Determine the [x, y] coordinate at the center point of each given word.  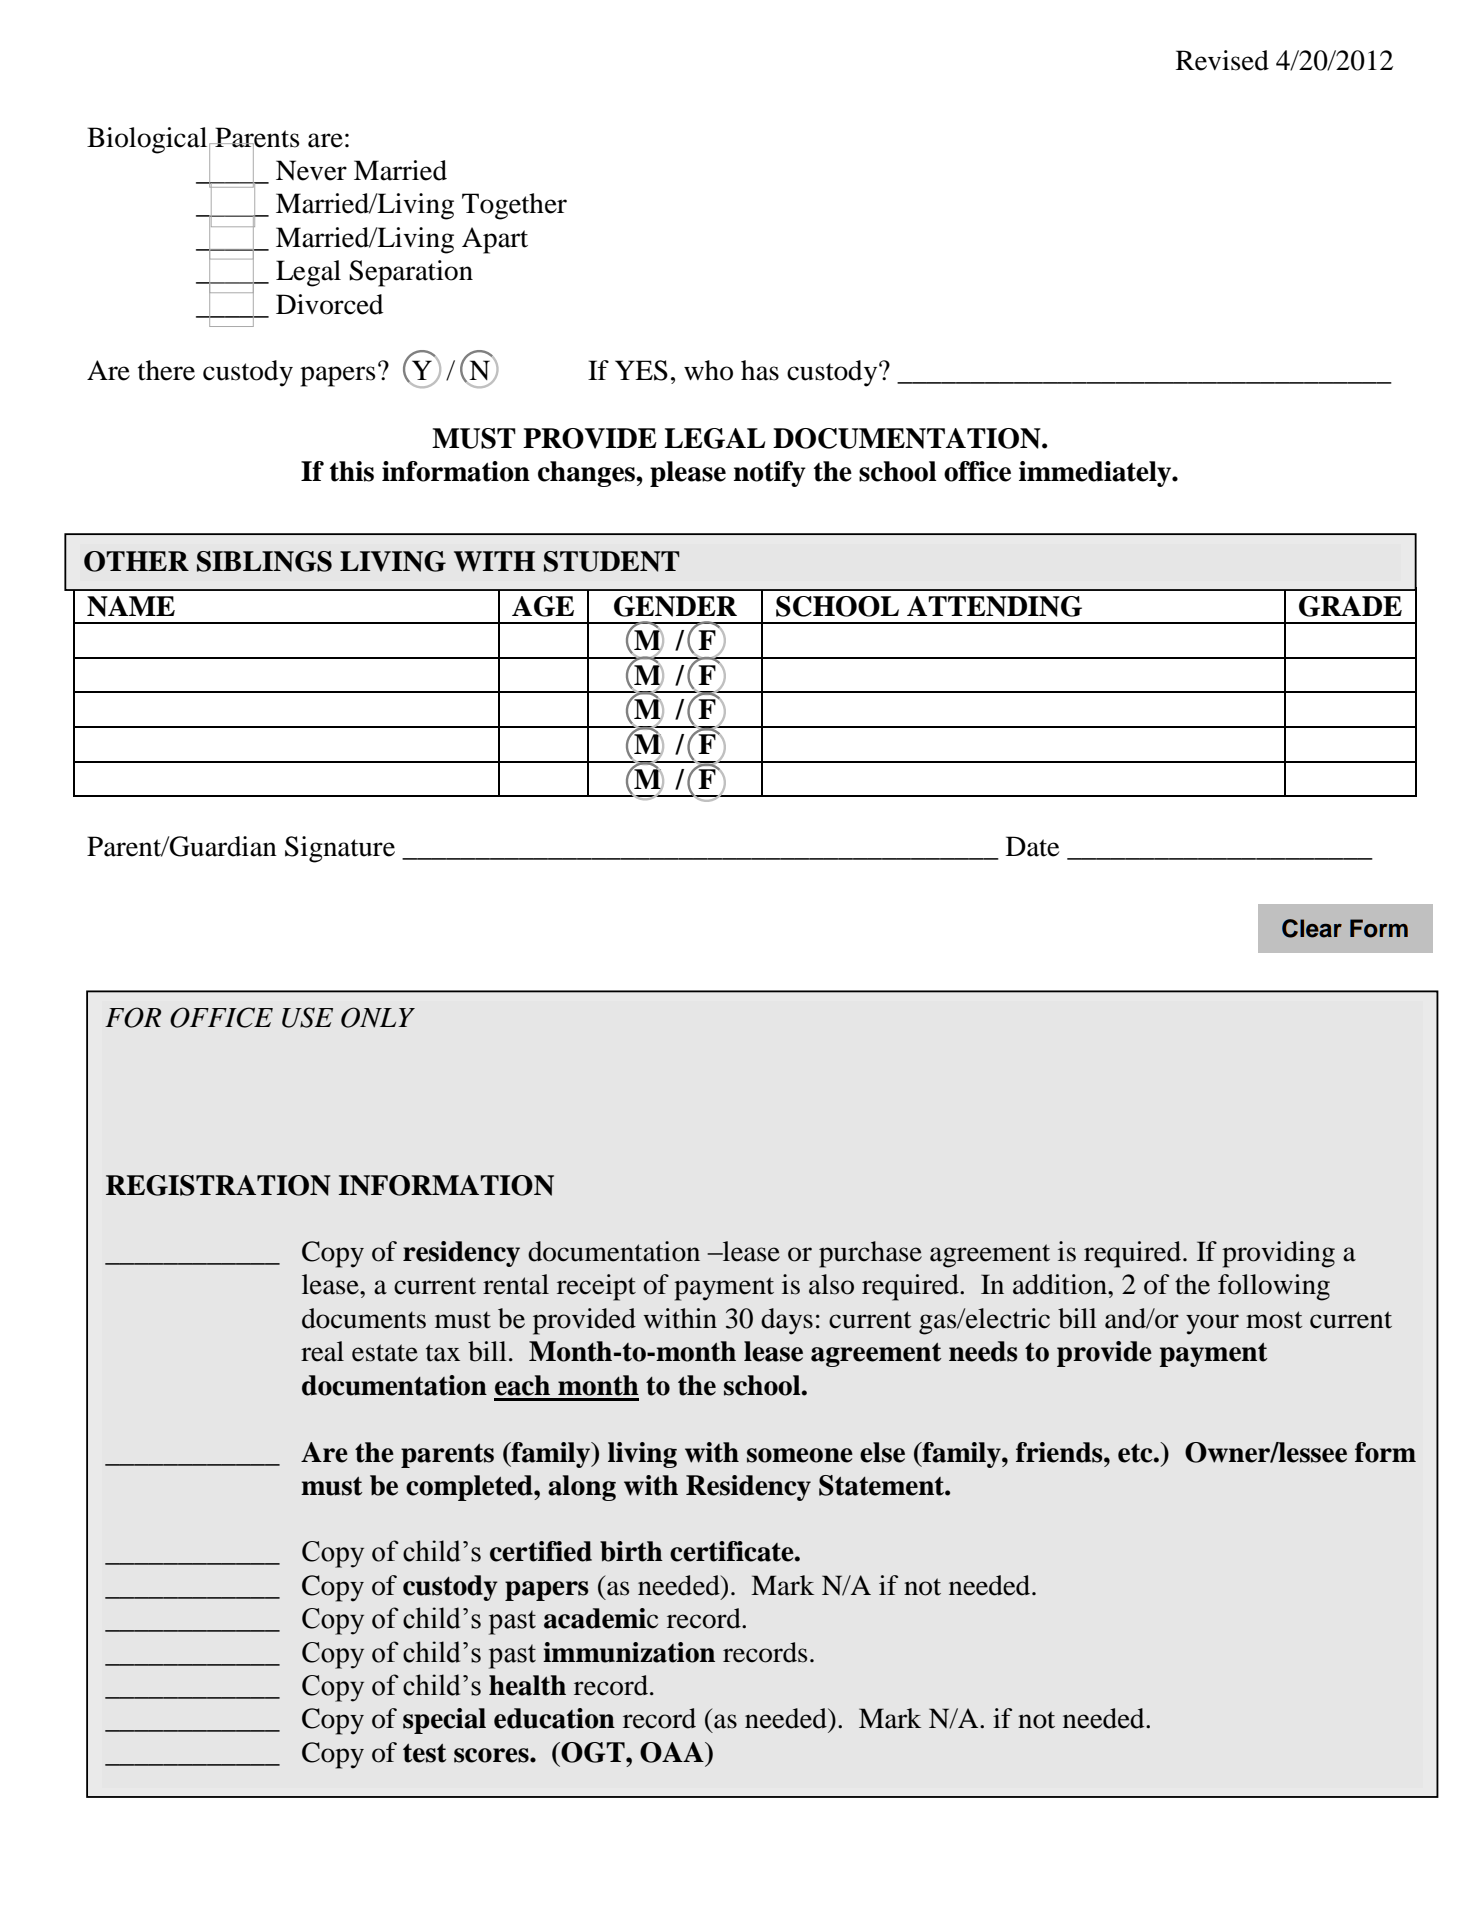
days [787, 1321]
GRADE [1350, 606]
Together [514, 206]
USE [307, 1017]
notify [770, 474]
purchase [870, 1254]
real [322, 1351]
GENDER [675, 606]
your [1212, 1324]
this [352, 471]
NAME [131, 606]
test [424, 1753]
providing [1278, 1254]
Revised [1222, 60]
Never [311, 170]
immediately [1096, 474]
